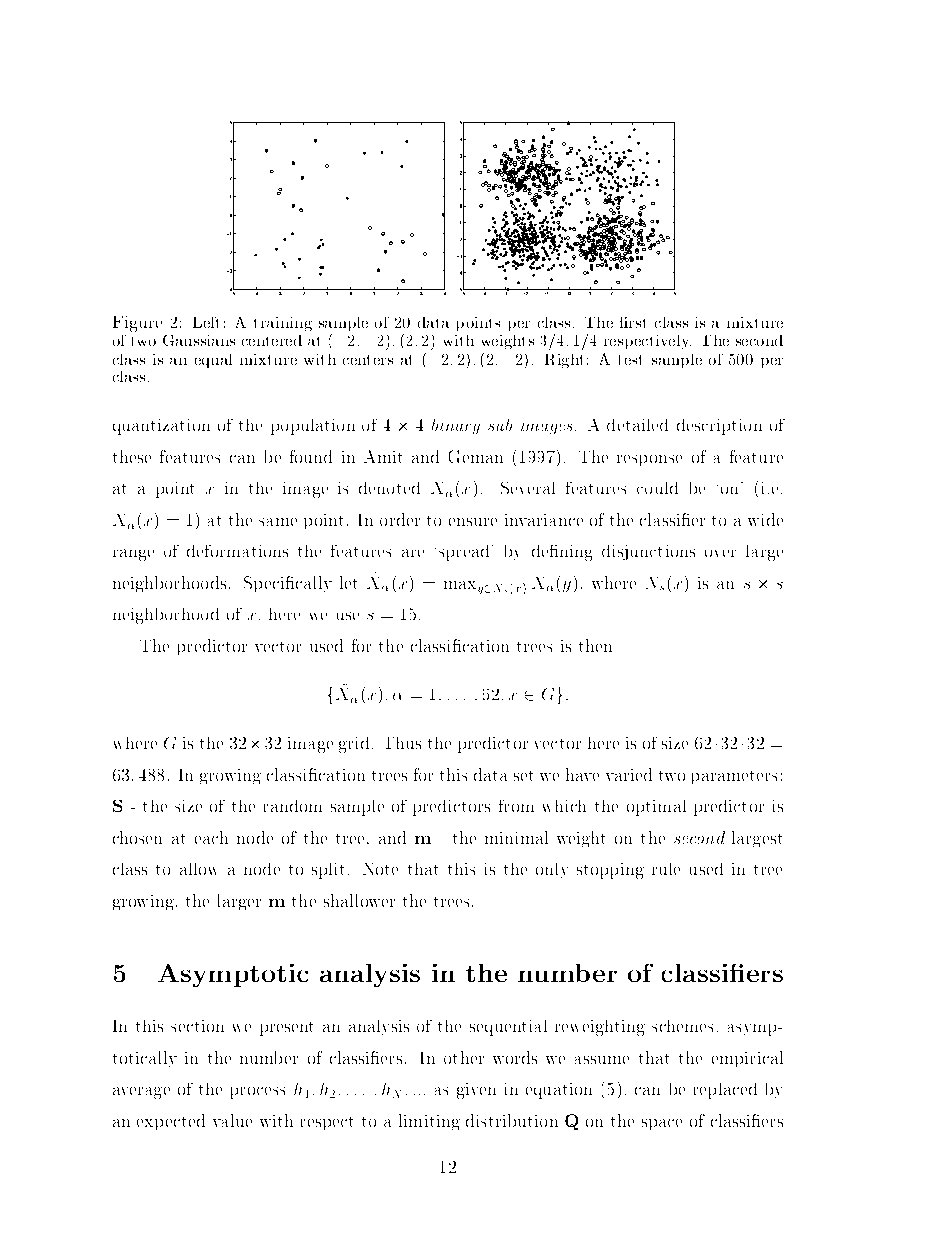 This document has width=952, height=1233. What do you see at coordinates (464, 553) in the document?
I see `spread` at bounding box center [464, 553].
